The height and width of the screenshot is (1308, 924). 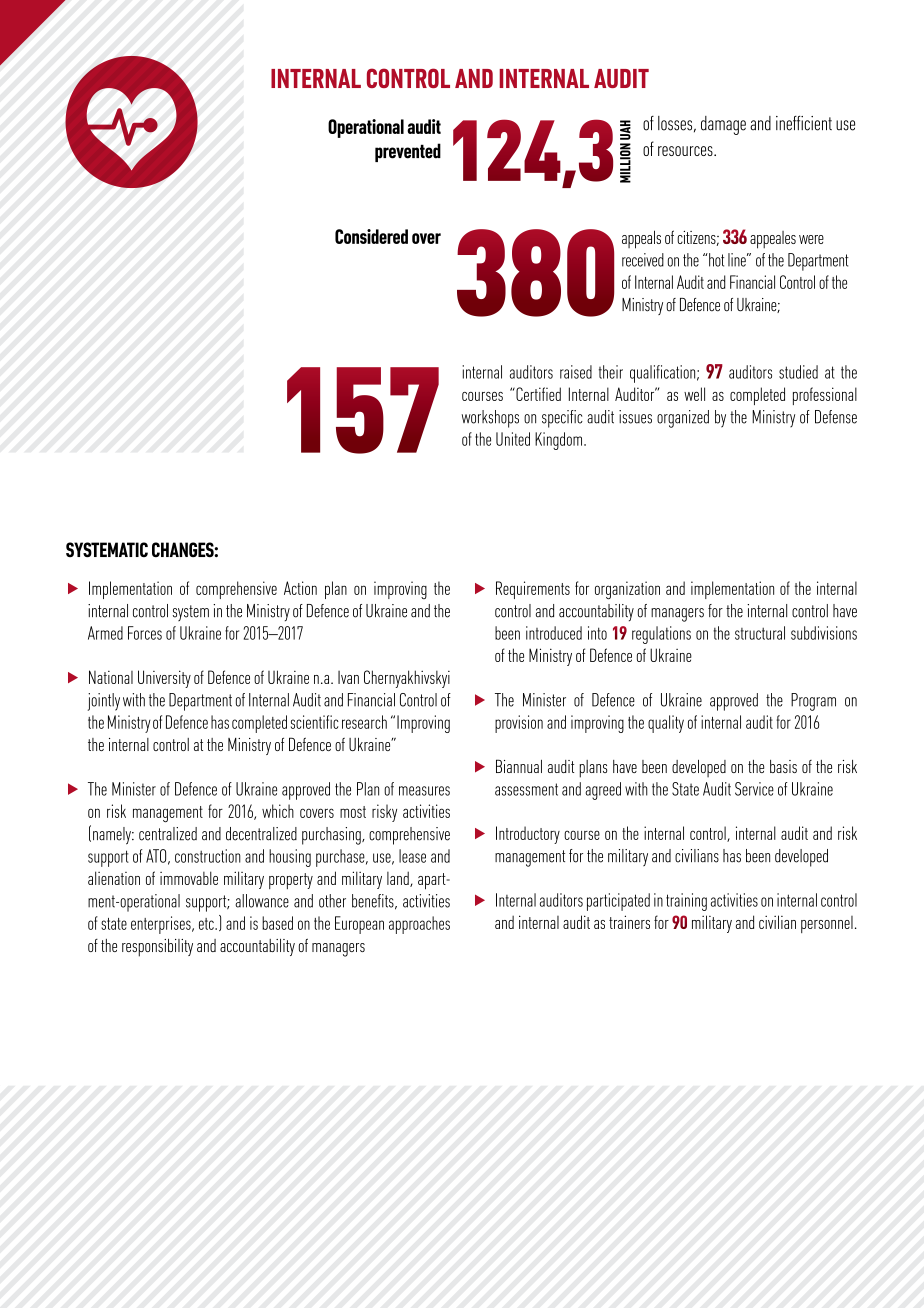 I want to click on Action, so click(x=300, y=588).
